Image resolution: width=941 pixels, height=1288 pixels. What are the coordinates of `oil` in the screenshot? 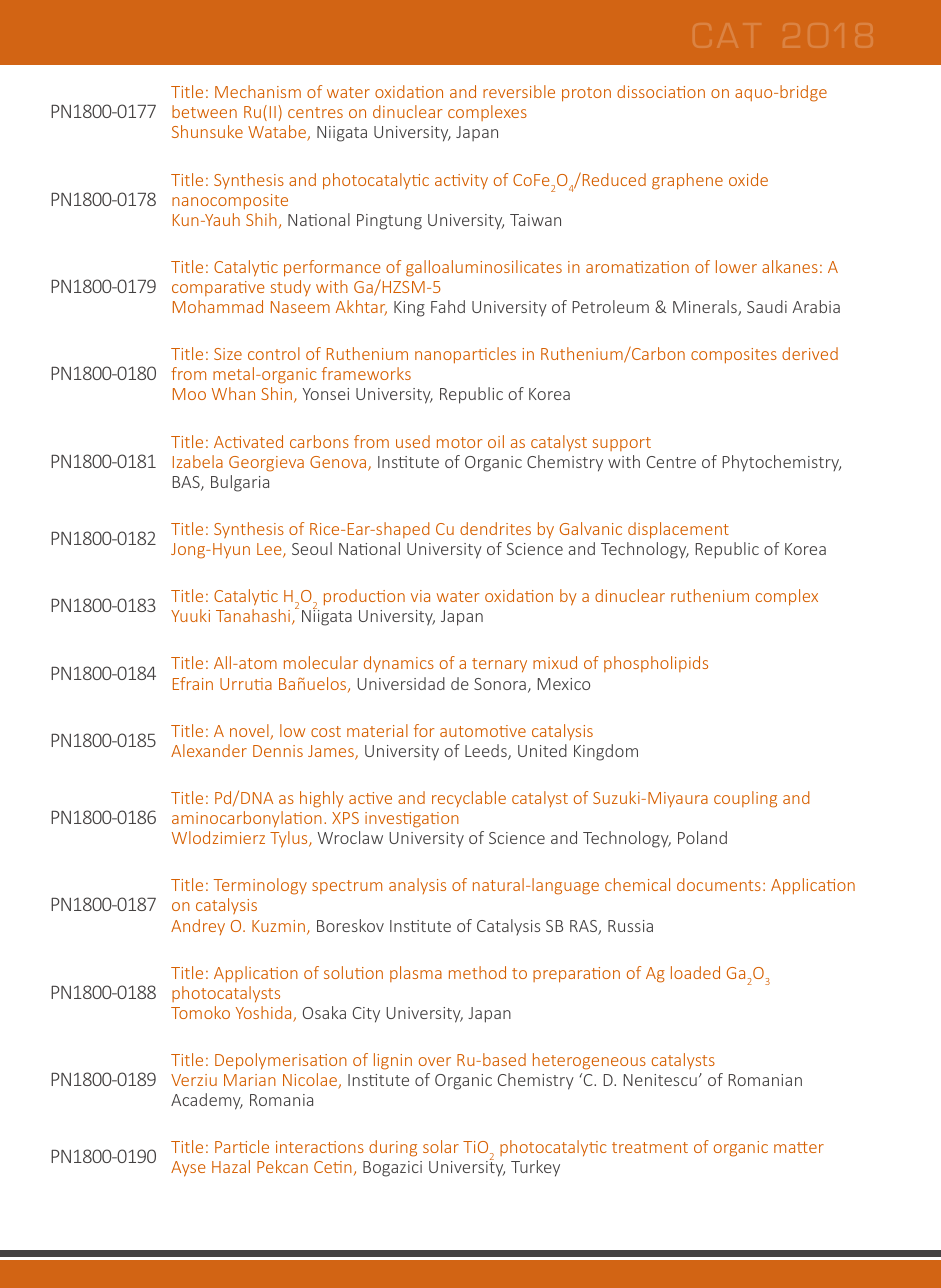 It's located at (496, 441).
